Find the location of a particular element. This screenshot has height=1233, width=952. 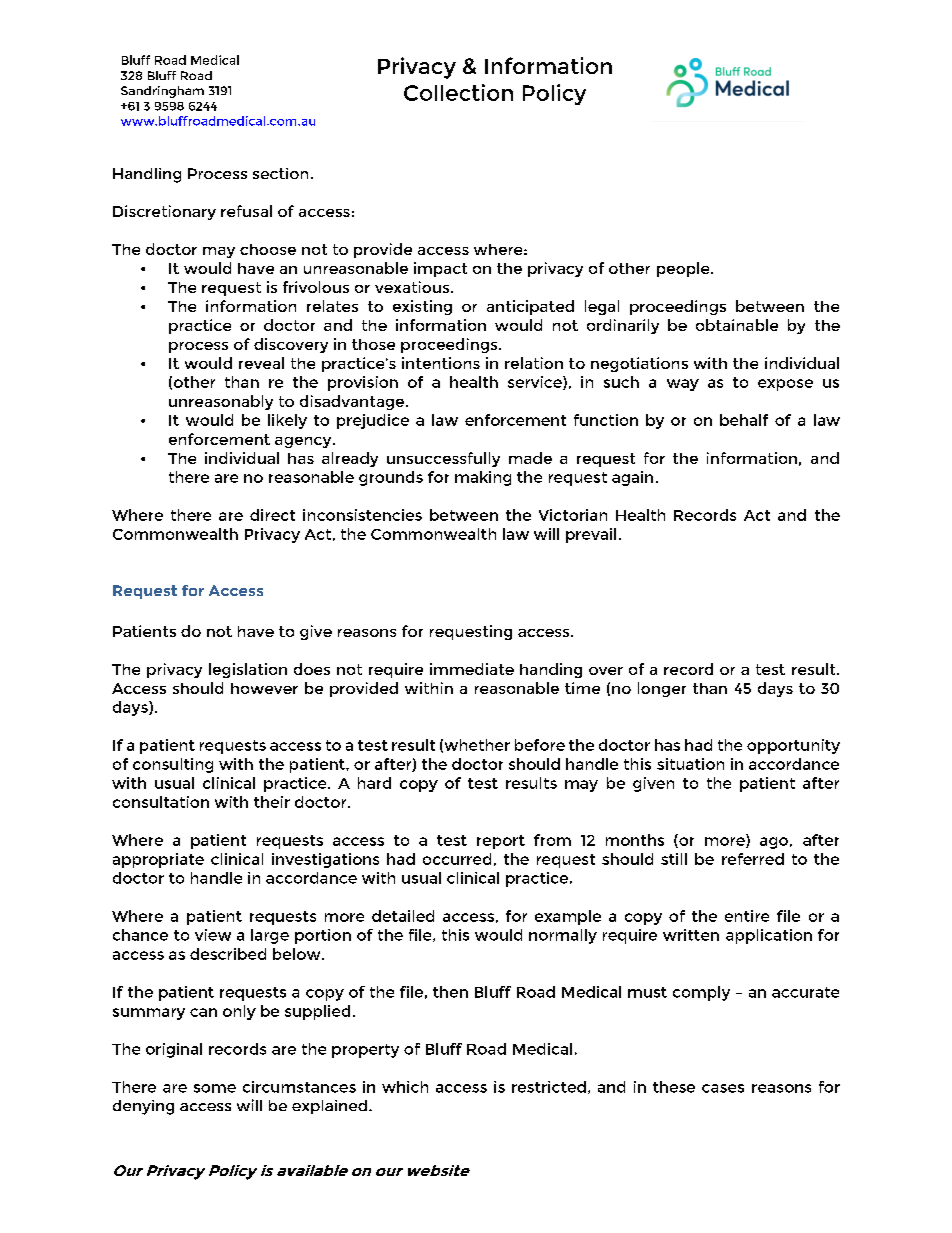

which is located at coordinates (405, 1087).
